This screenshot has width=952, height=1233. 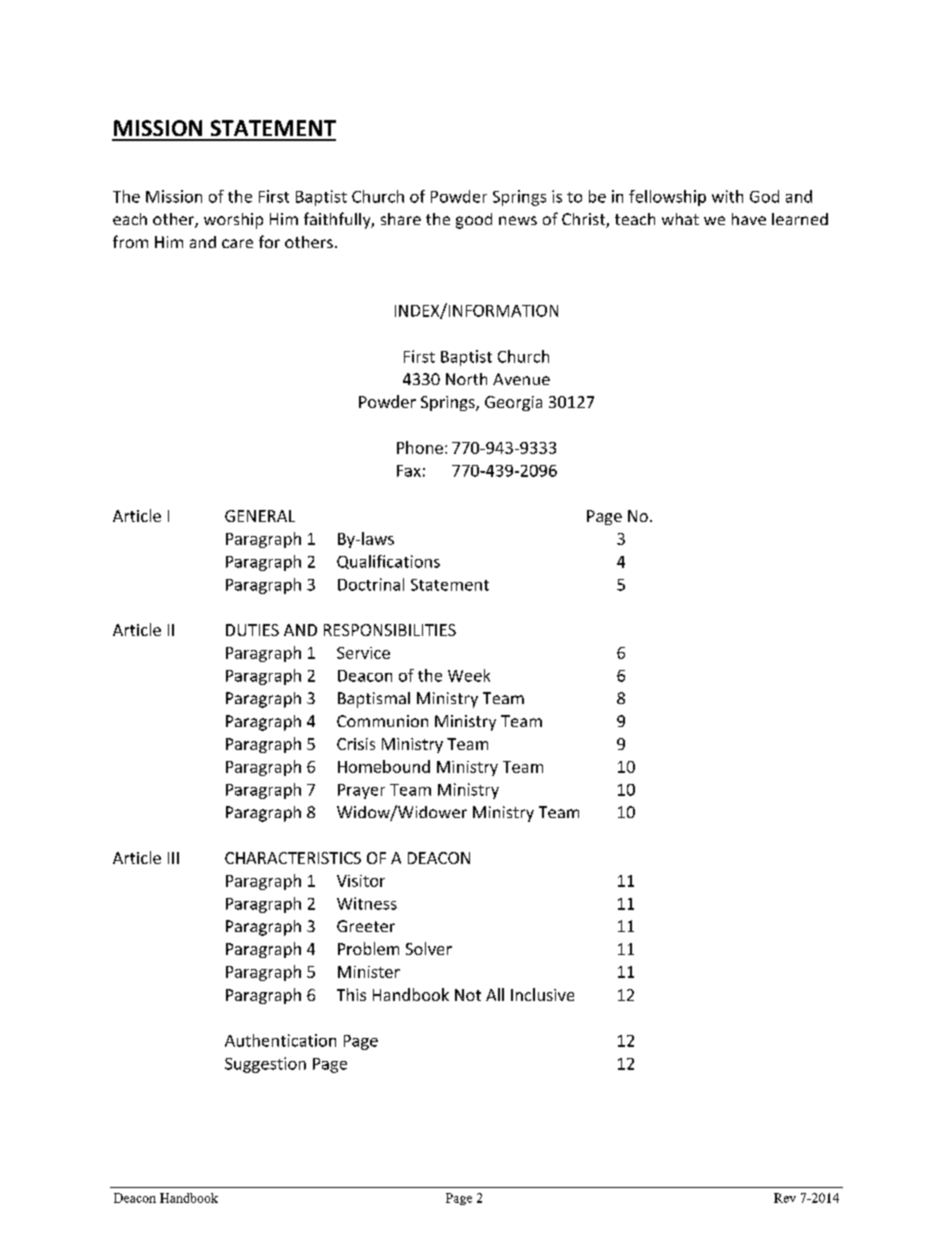 What do you see at coordinates (173, 858) in the screenshot?
I see `III` at bounding box center [173, 858].
